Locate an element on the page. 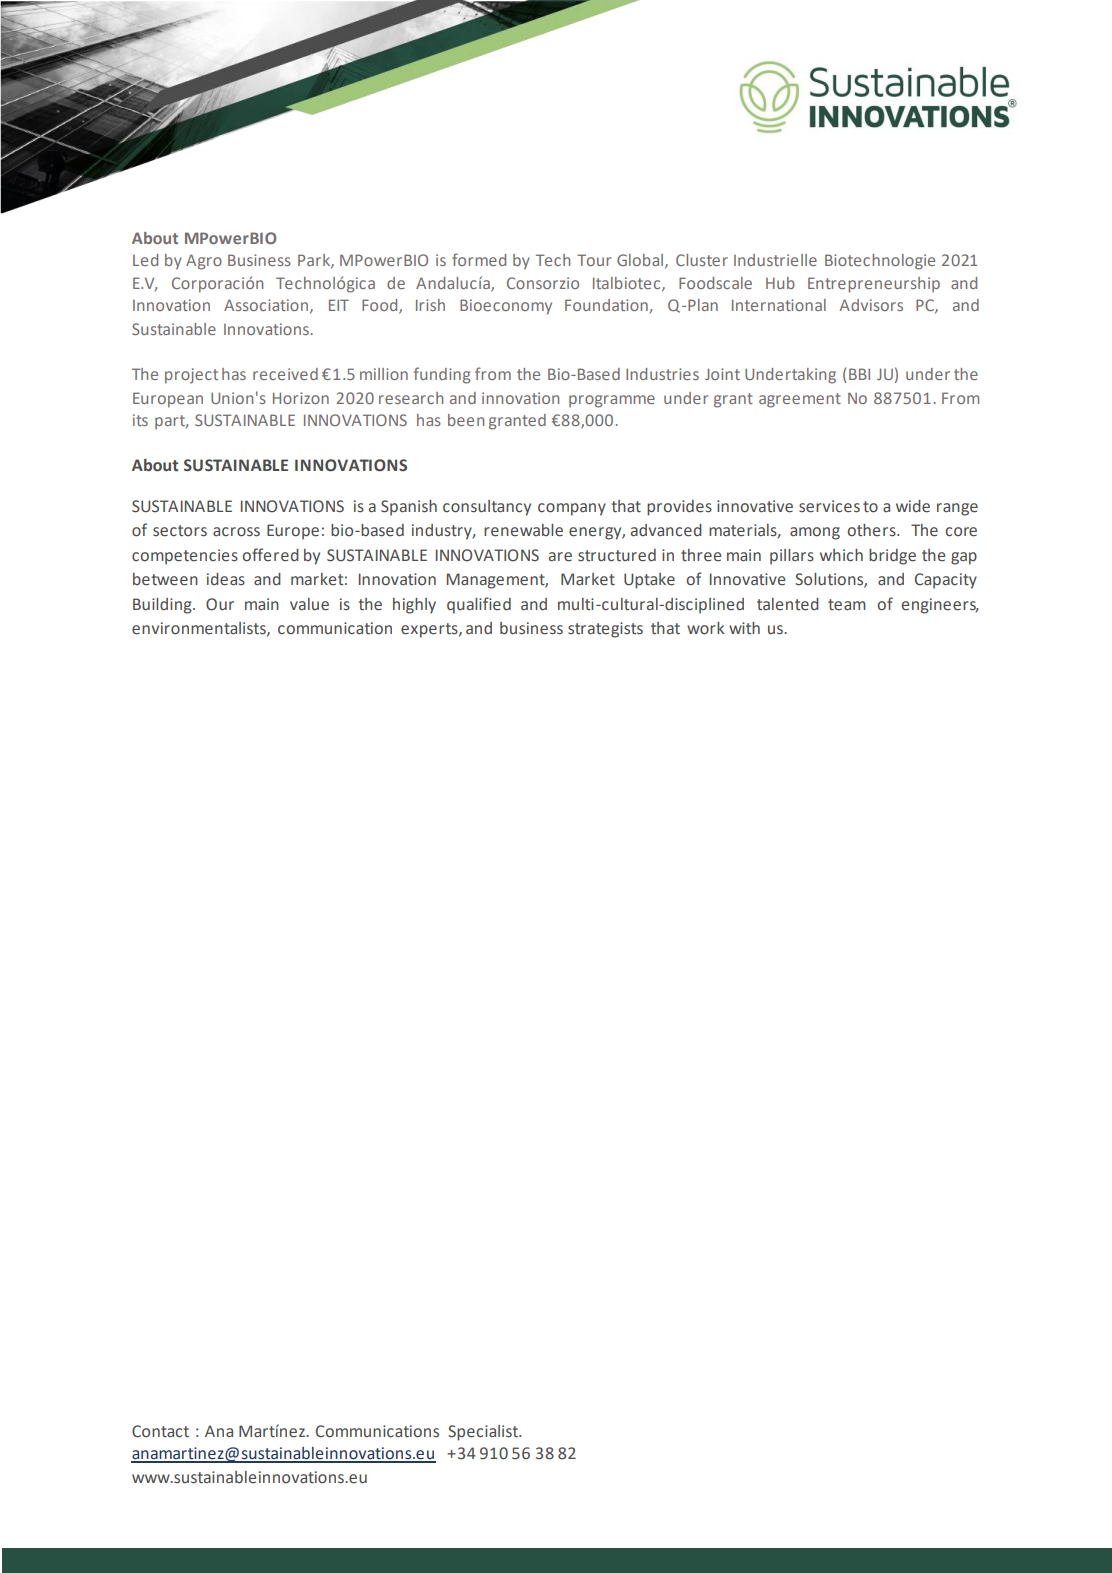 The image size is (1112, 1573). work is located at coordinates (705, 628).
